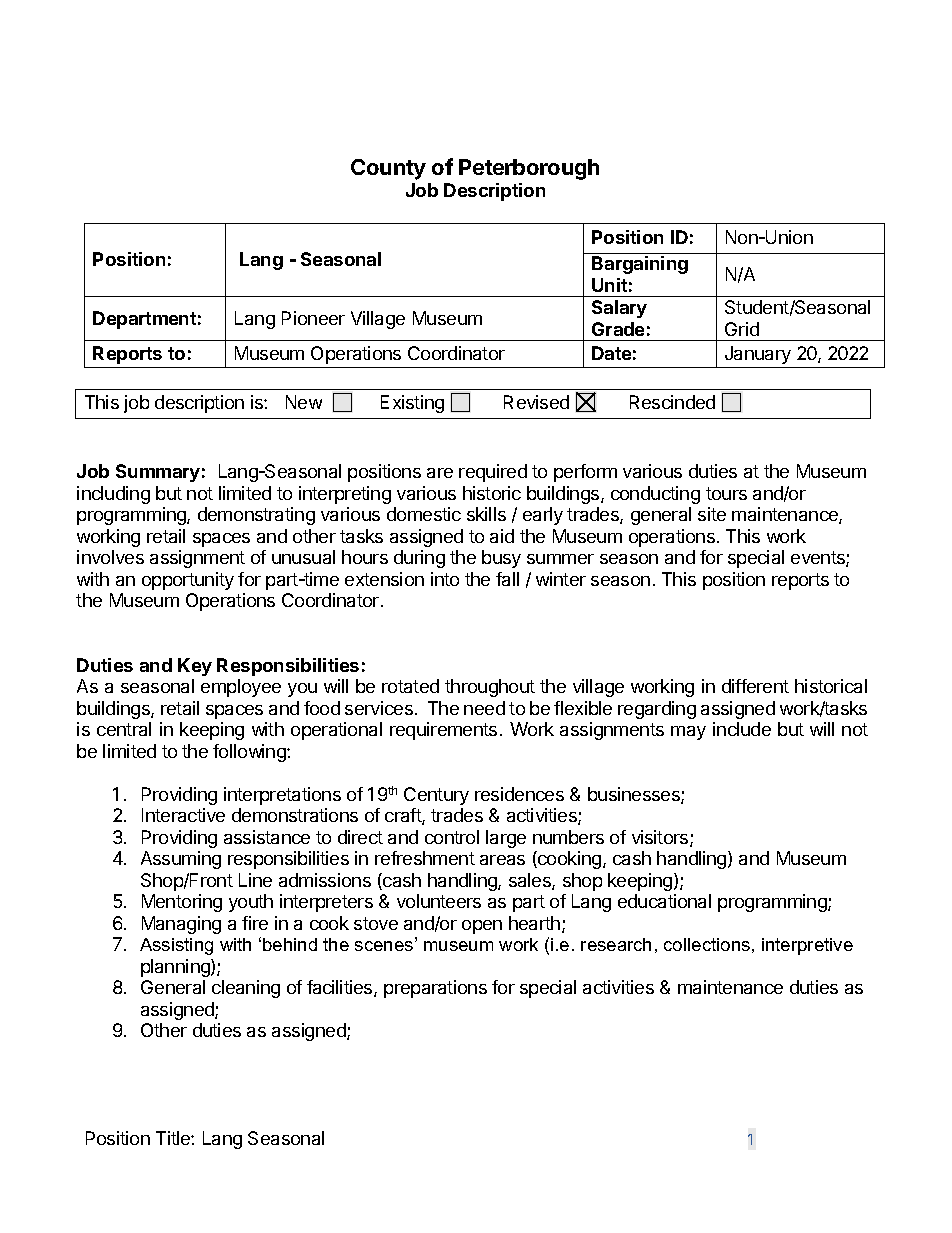  I want to click on County, so click(388, 169).
